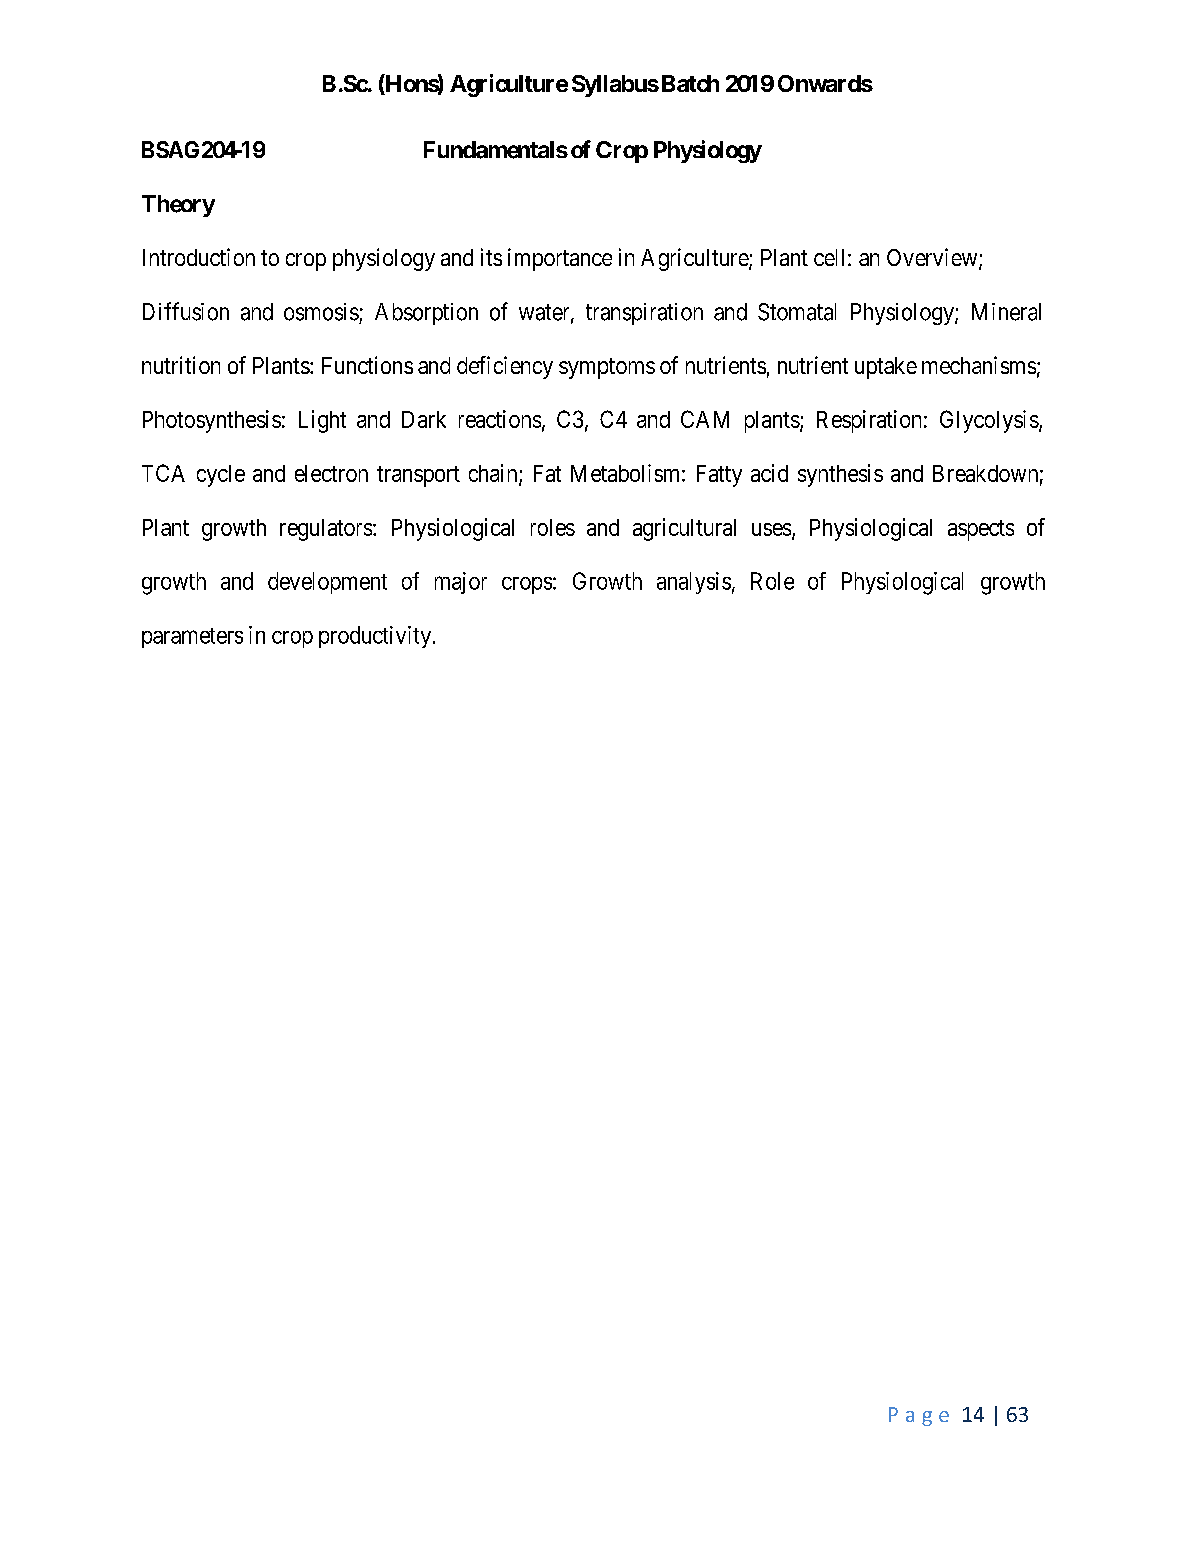  What do you see at coordinates (199, 257) in the screenshot?
I see `Introduction` at bounding box center [199, 257].
